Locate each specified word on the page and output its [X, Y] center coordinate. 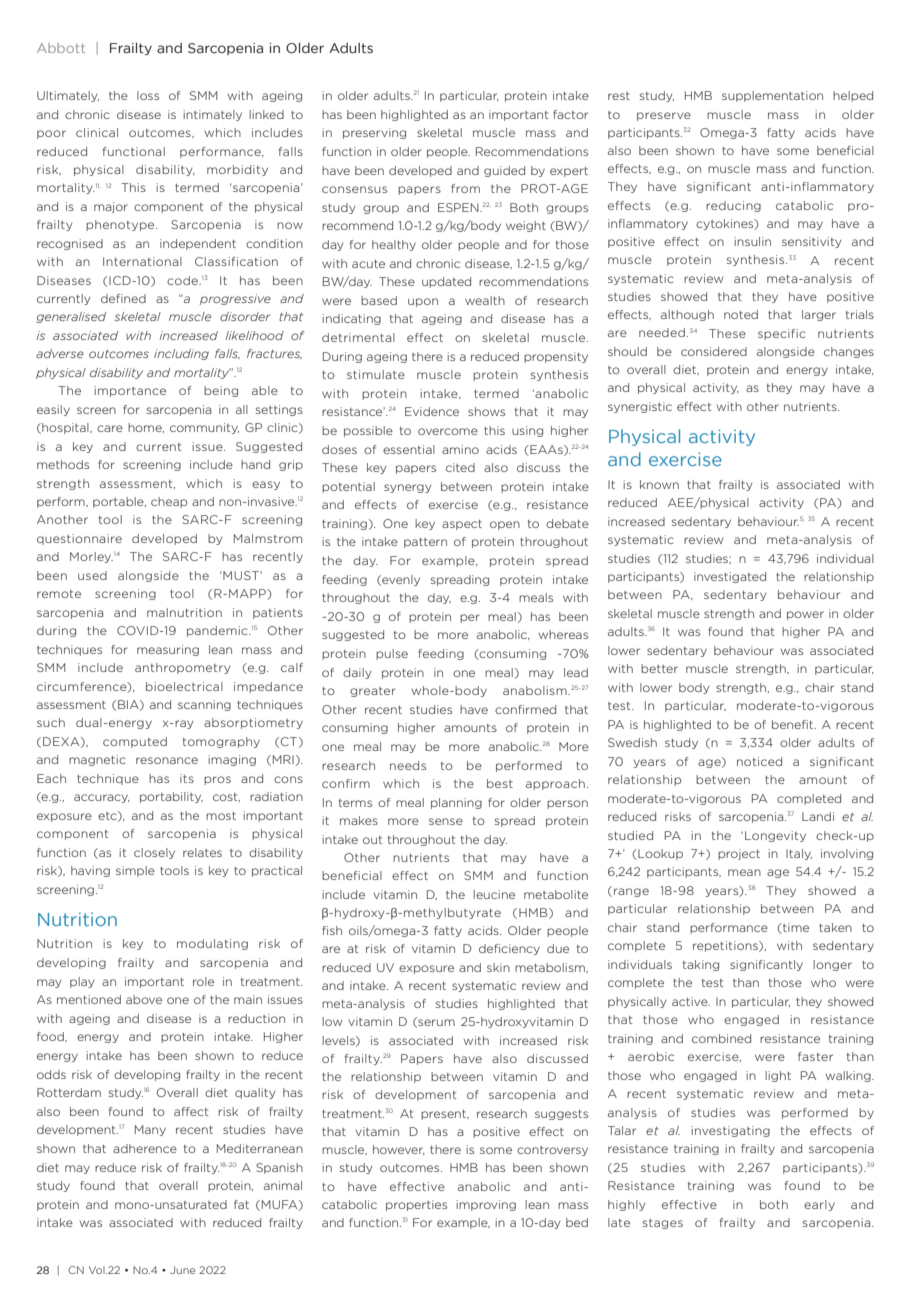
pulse [392, 654]
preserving [374, 133]
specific [782, 334]
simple [135, 871]
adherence [145, 1148]
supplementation [772, 96]
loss [148, 95]
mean [744, 872]
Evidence [432, 411]
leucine [494, 894]
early [819, 1205]
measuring [168, 650]
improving [486, 1205]
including [181, 354]
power [805, 615]
